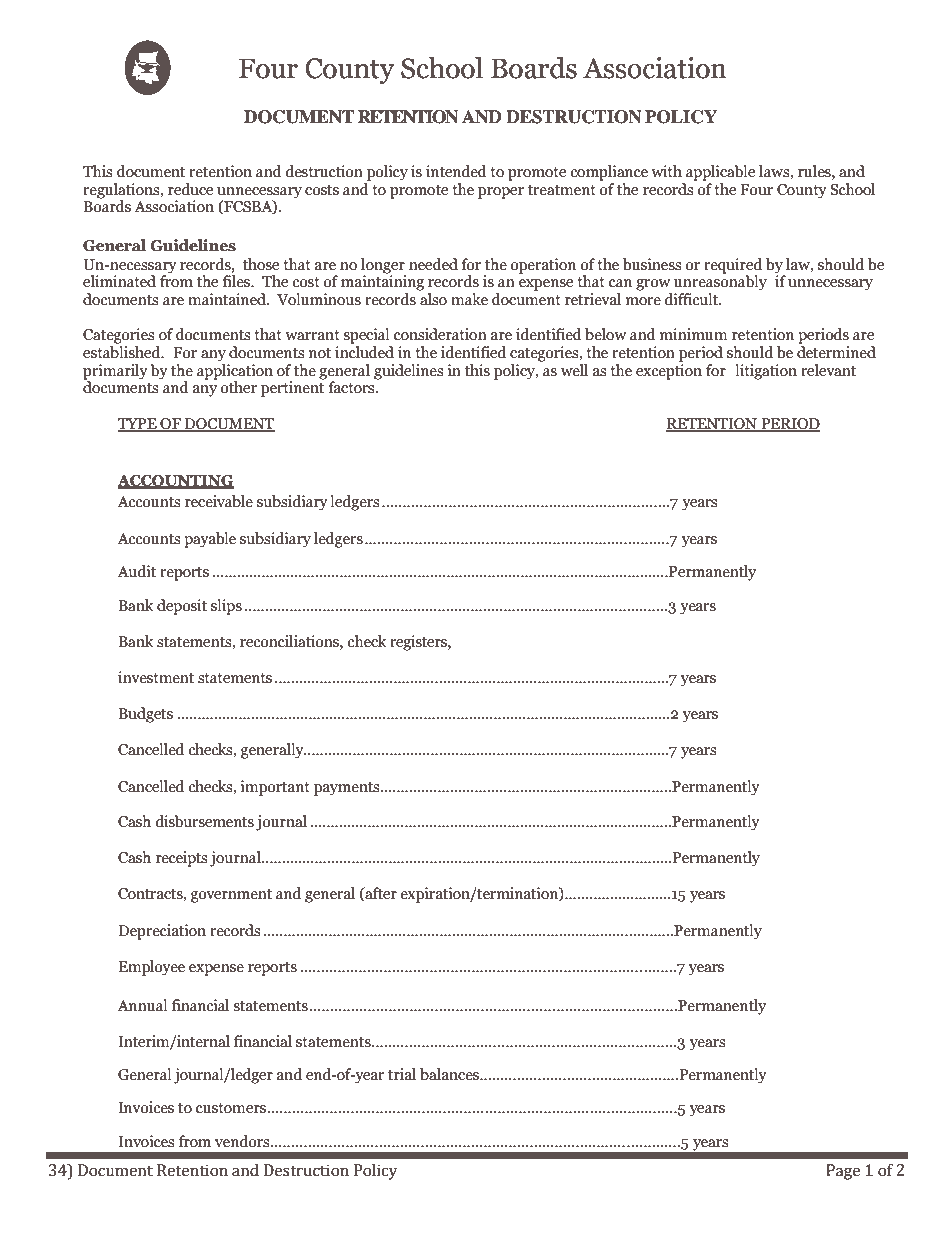 This screenshot has height=1233, width=952. Describe the element at coordinates (190, 189) in the screenshot. I see `reduce` at that location.
